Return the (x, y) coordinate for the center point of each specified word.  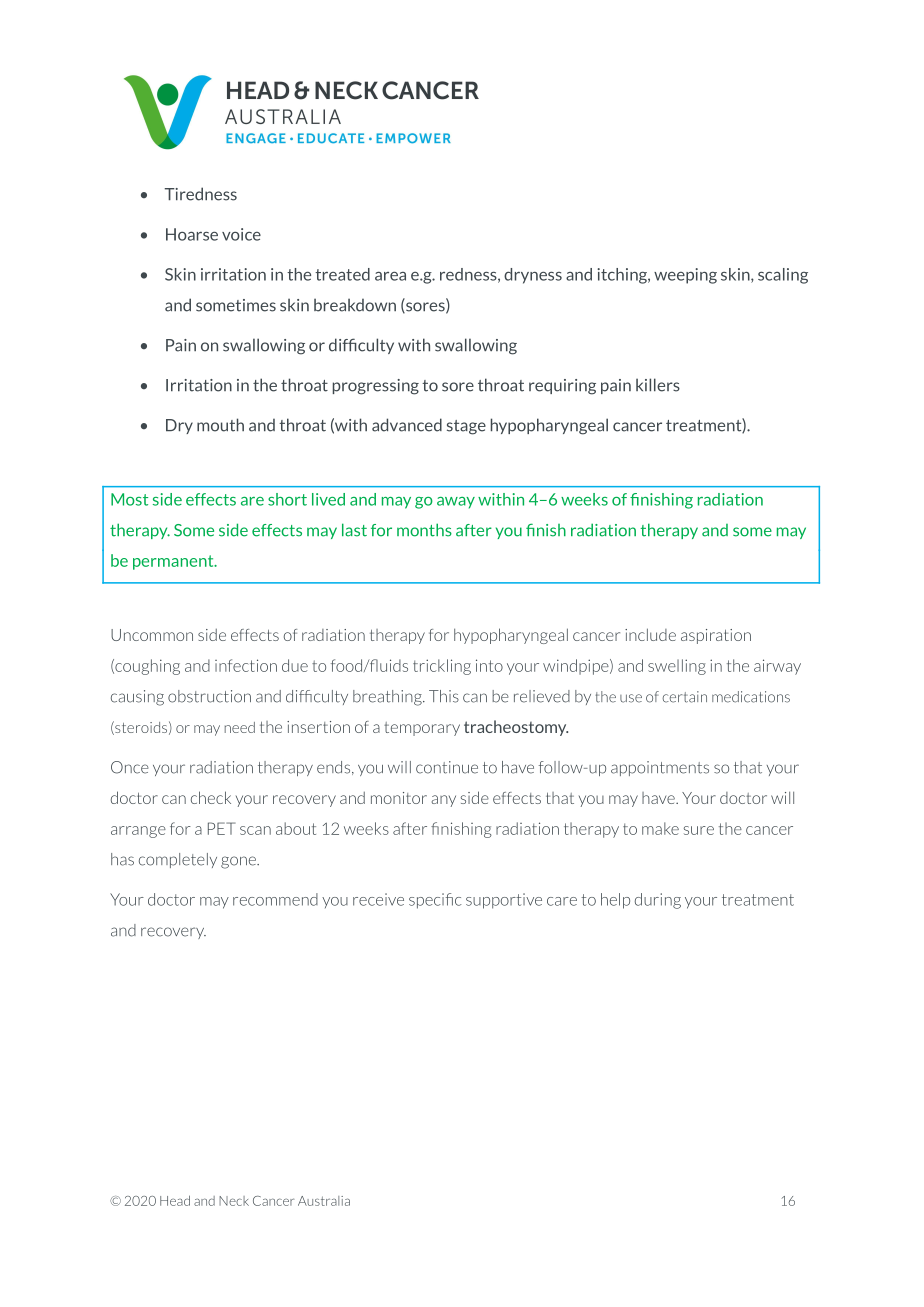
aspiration (716, 636)
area (390, 276)
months (424, 530)
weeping (685, 276)
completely (178, 860)
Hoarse (192, 234)
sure (699, 830)
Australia (324, 1201)
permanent (174, 562)
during (658, 901)
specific (435, 901)
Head (175, 1200)
